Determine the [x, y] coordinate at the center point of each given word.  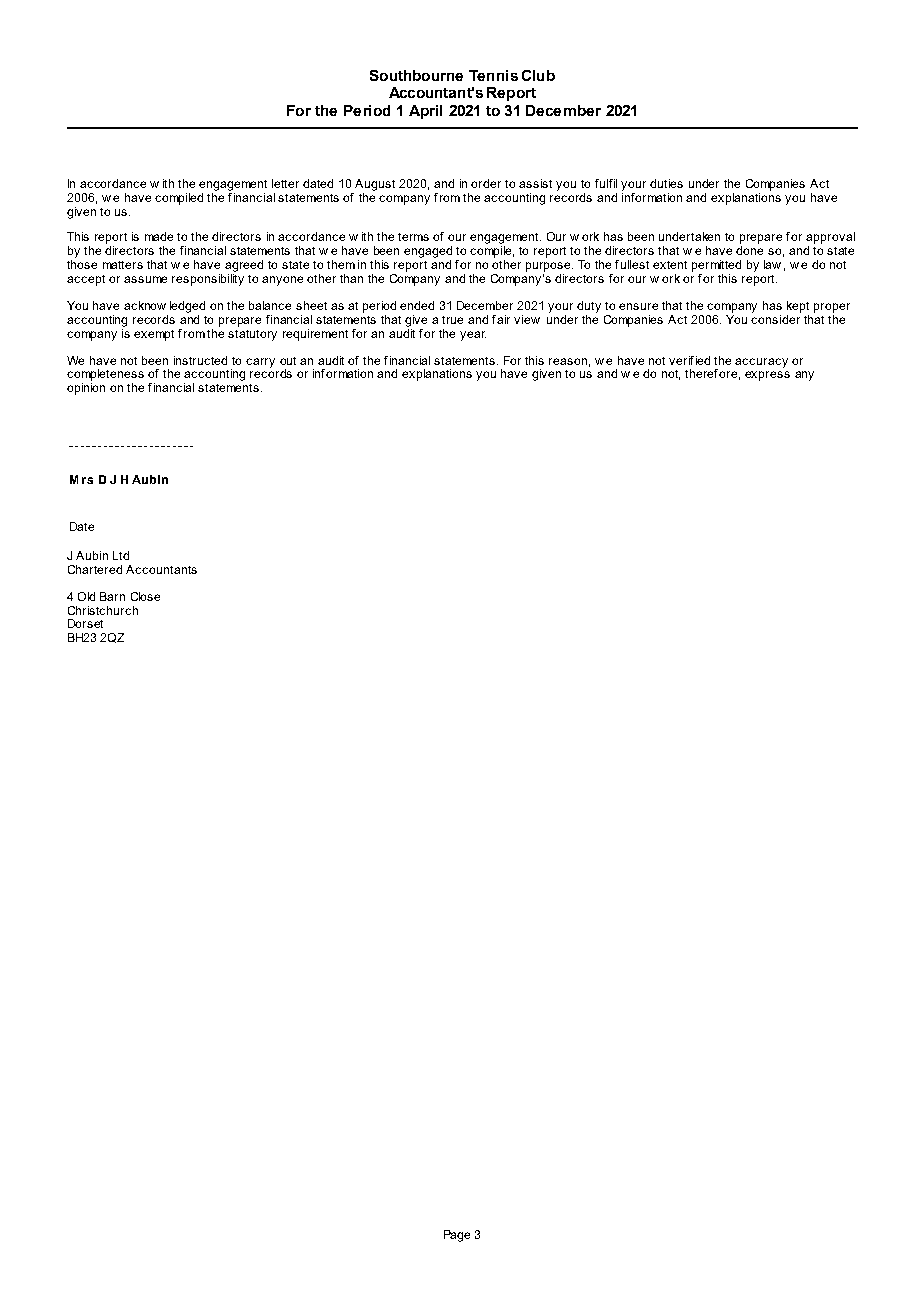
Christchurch [103, 610]
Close [145, 596]
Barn [112, 596]
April [425, 112]
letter [285, 183]
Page [457, 1236]
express [767, 376]
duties [666, 183]
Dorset [85, 623]
